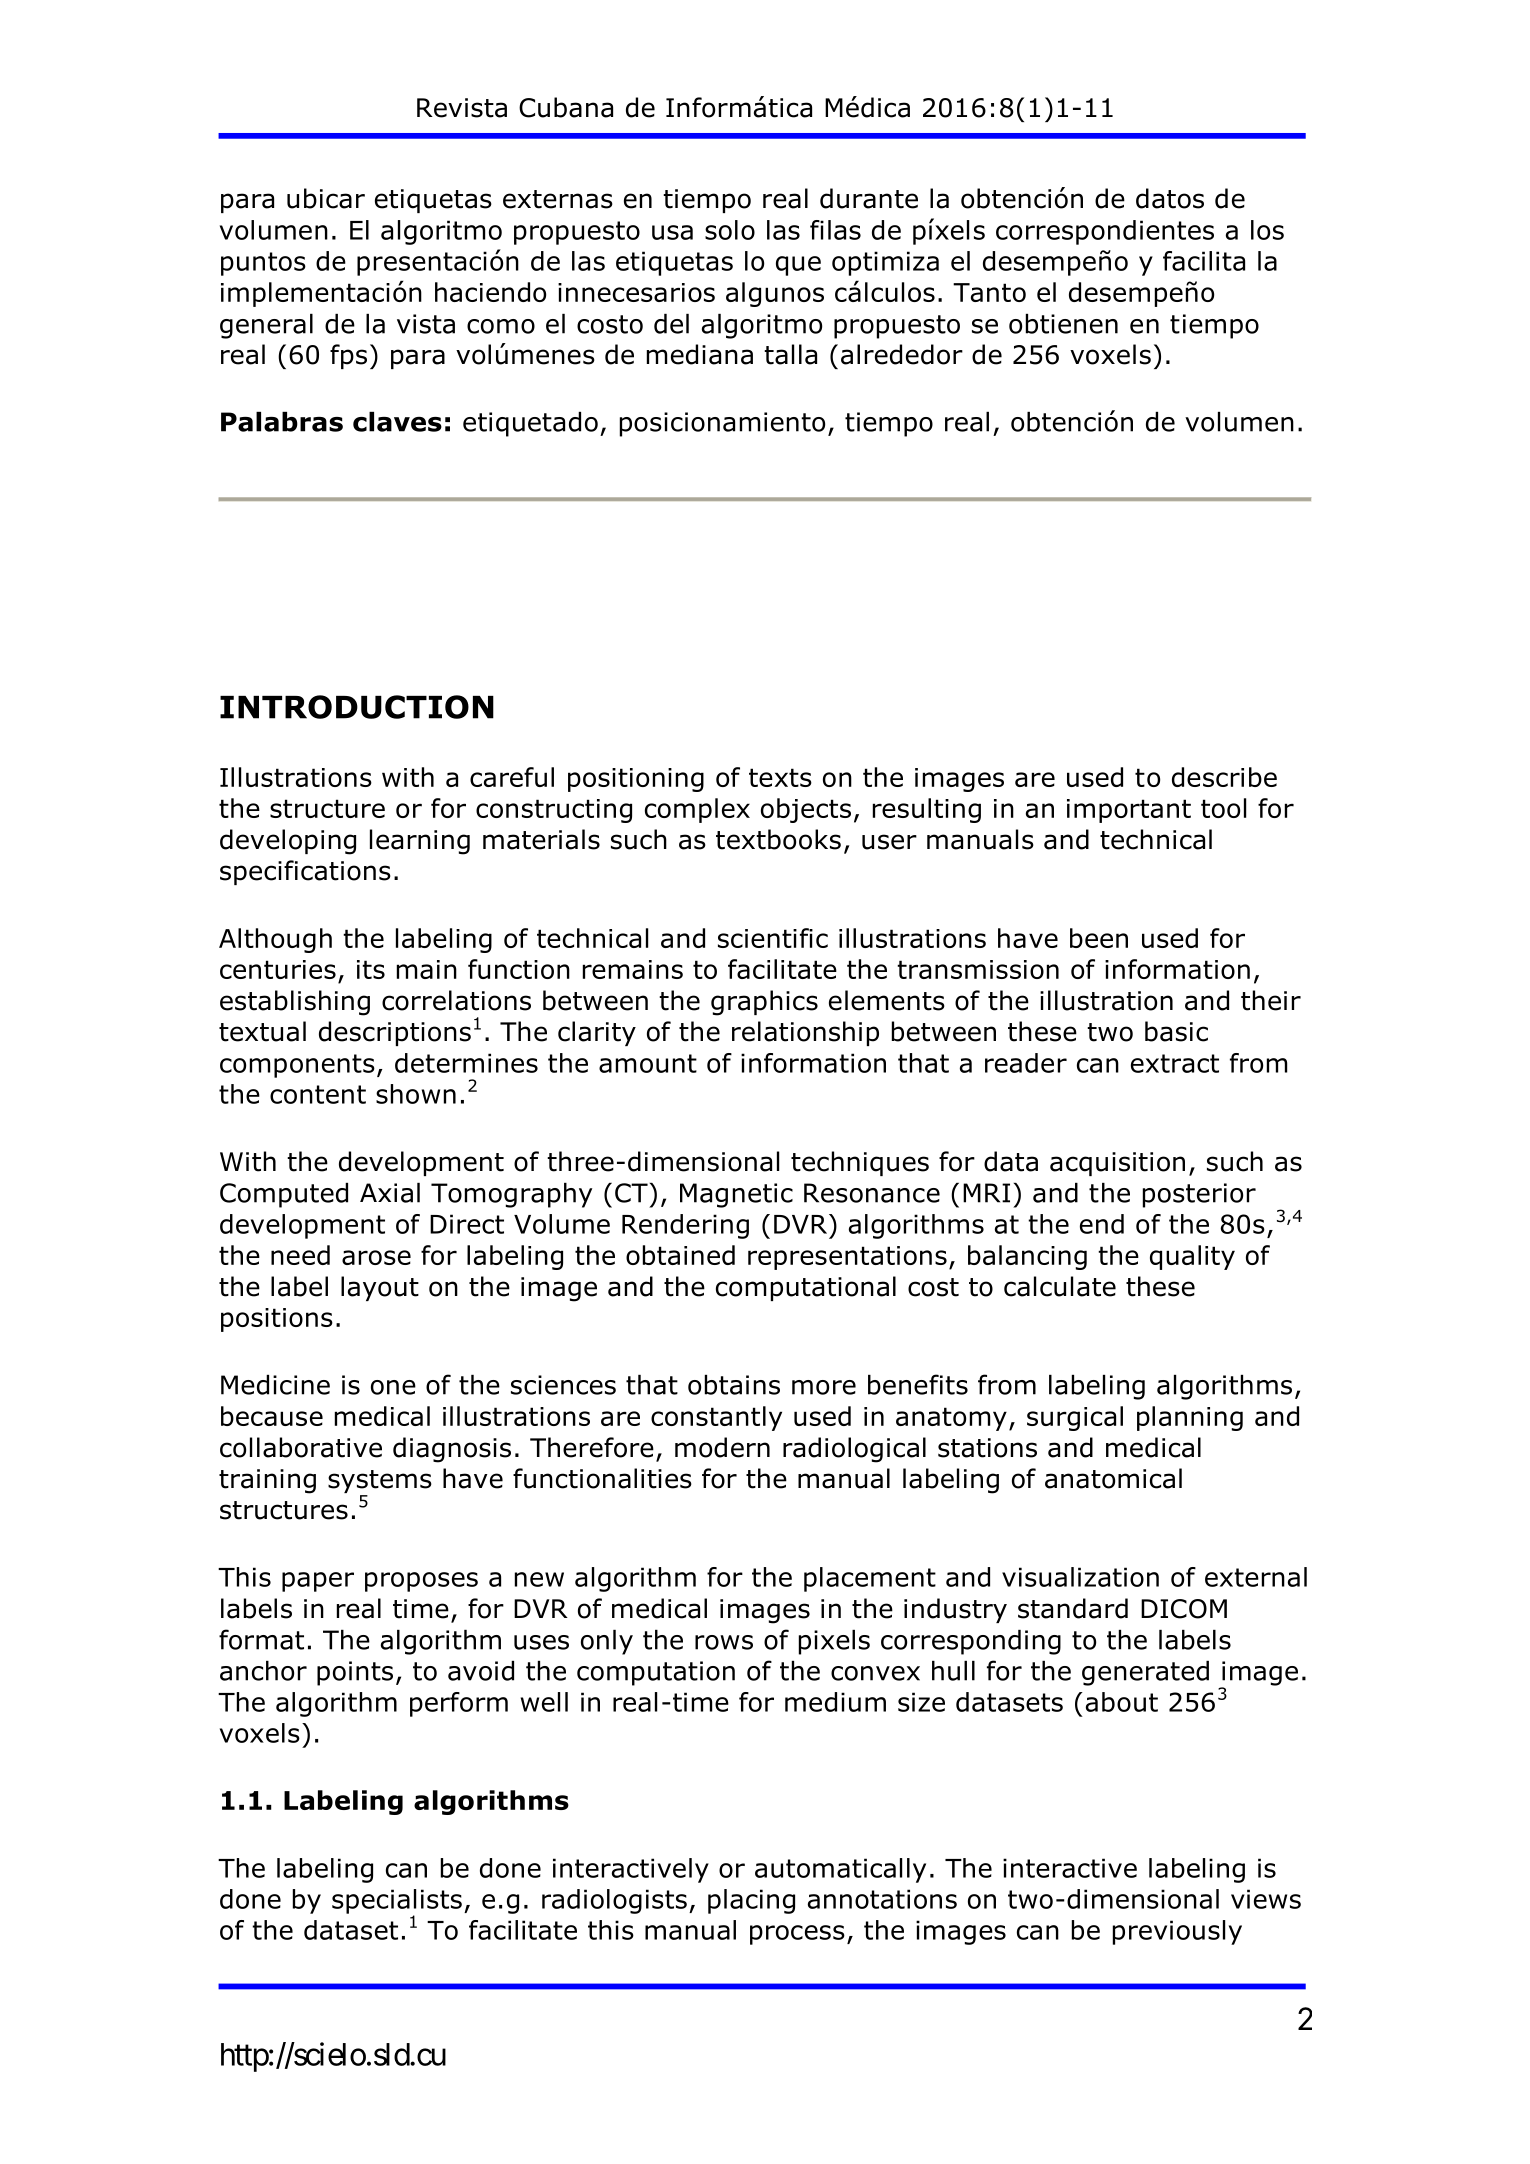  Describe the element at coordinates (397, 1902) in the screenshot. I see `specialists` at that location.
